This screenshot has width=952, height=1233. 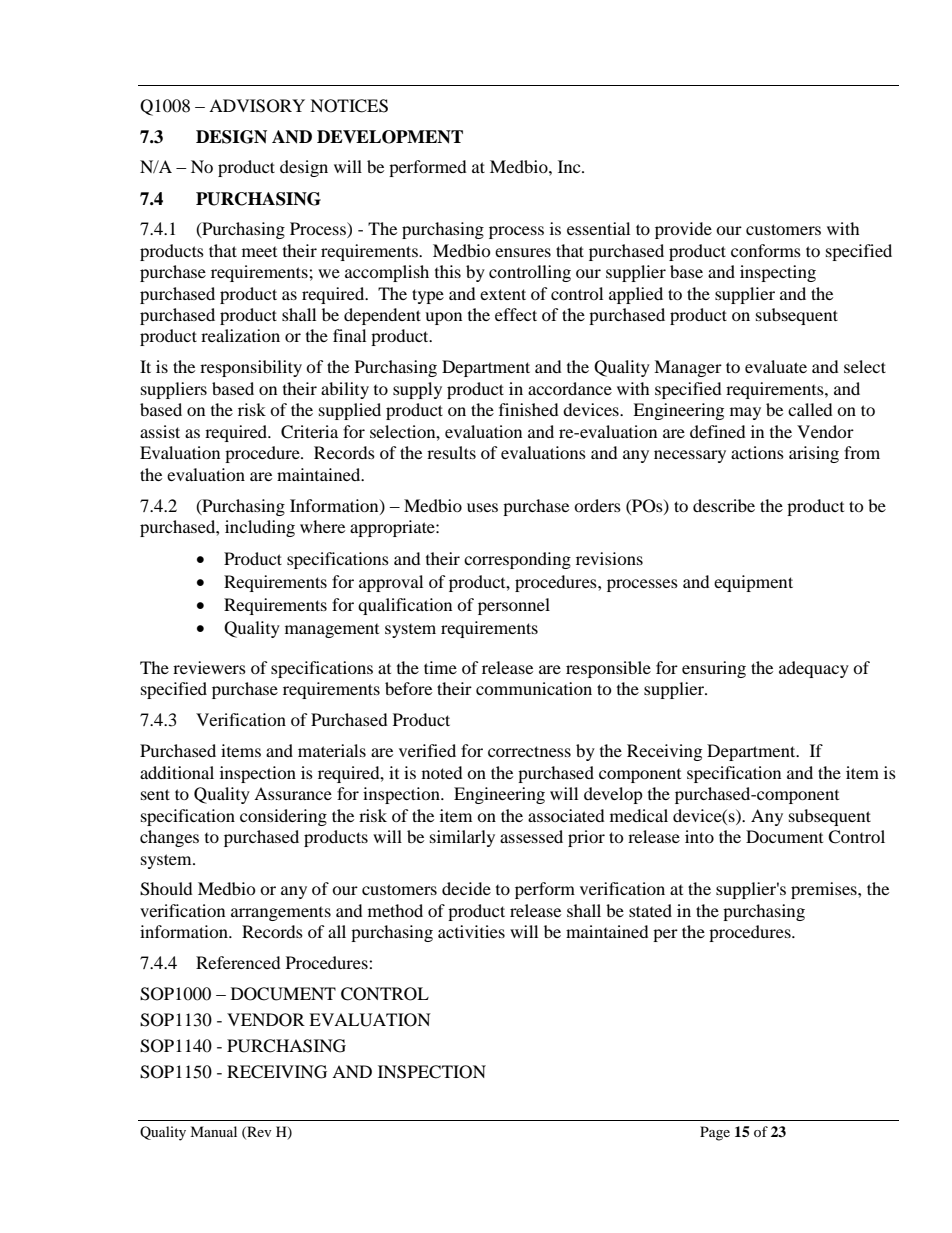 I want to click on results, so click(x=451, y=452).
